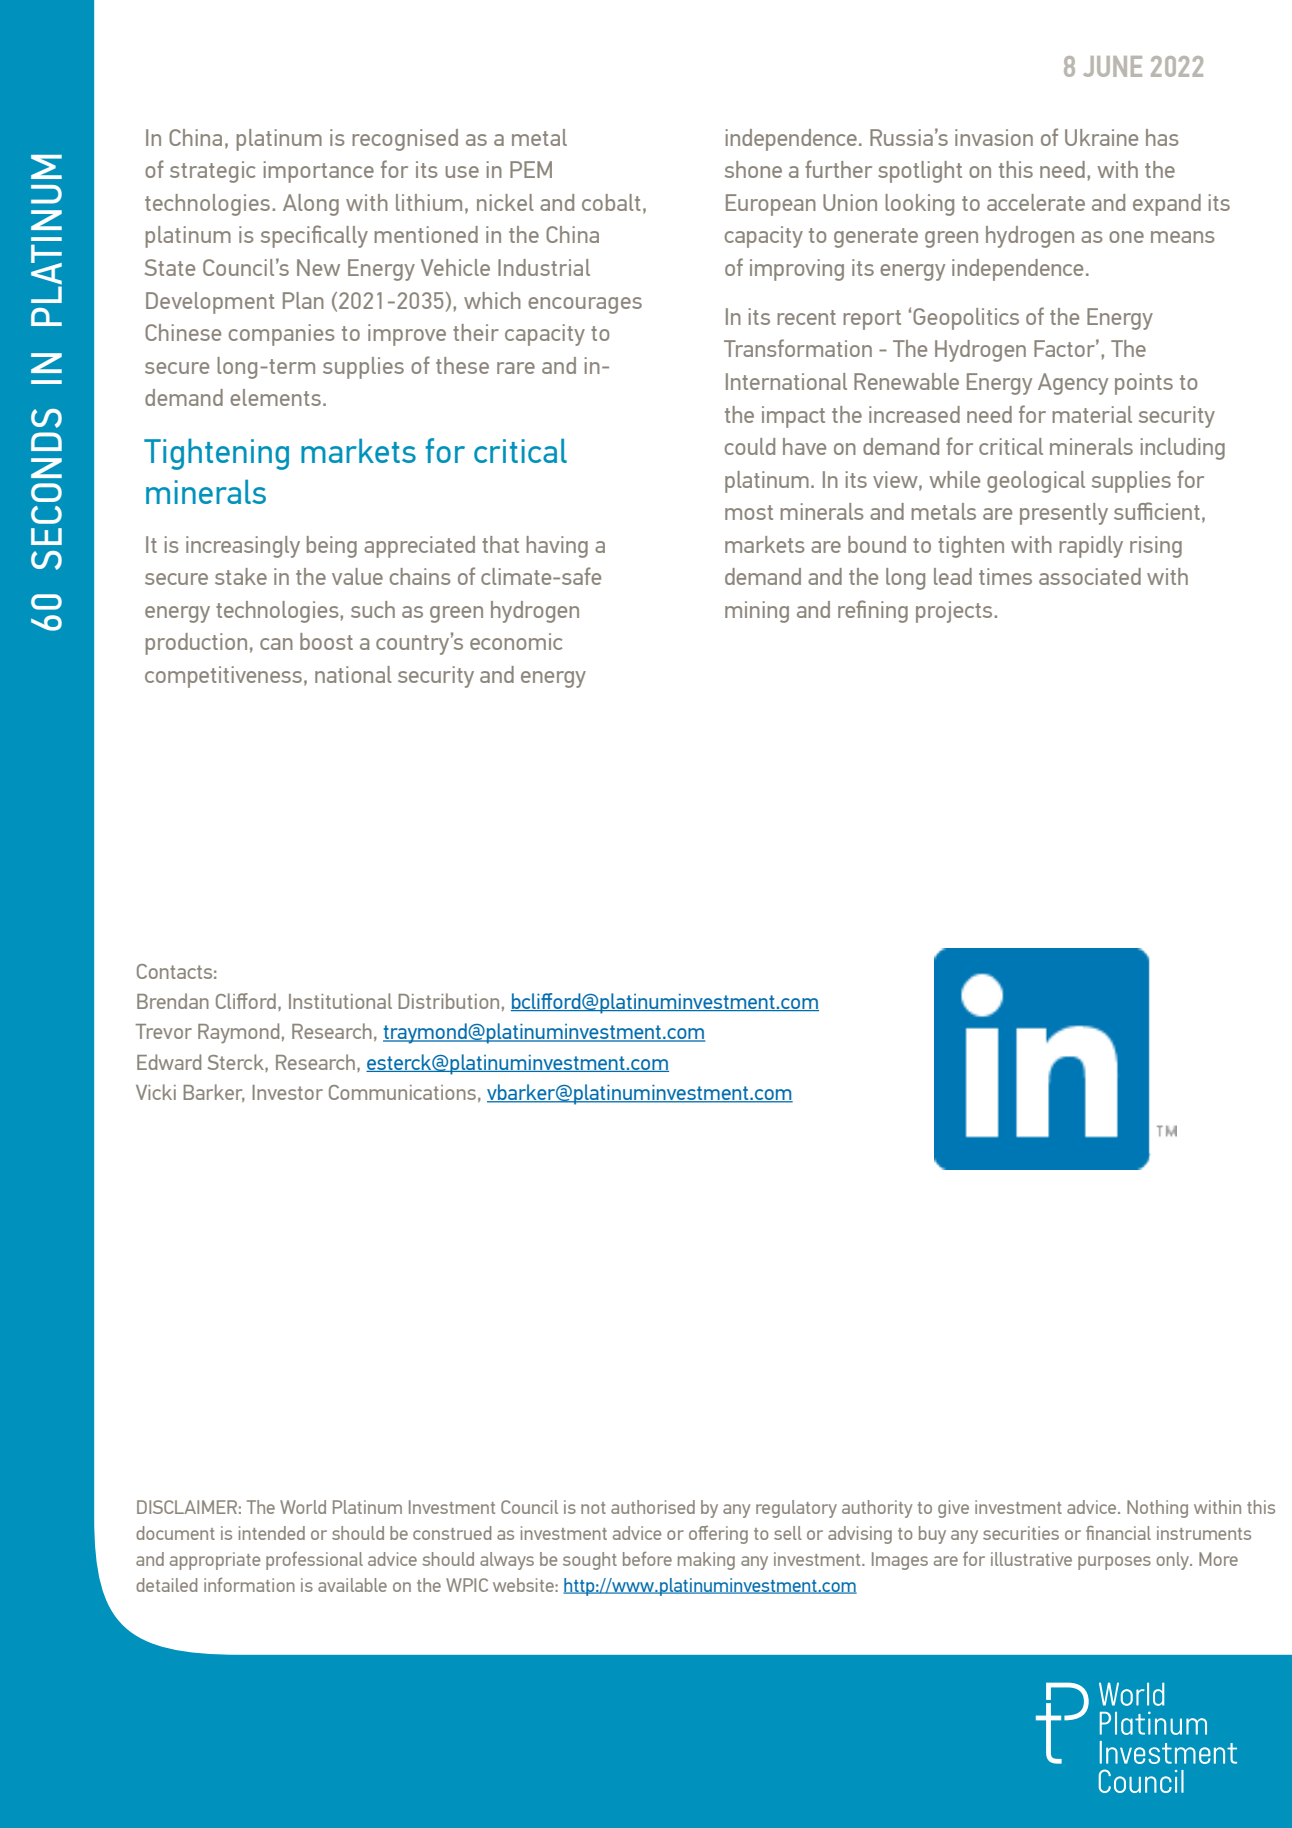 Image resolution: width=1292 pixels, height=1828 pixels. I want to click on Distribution, so click(448, 1001).
